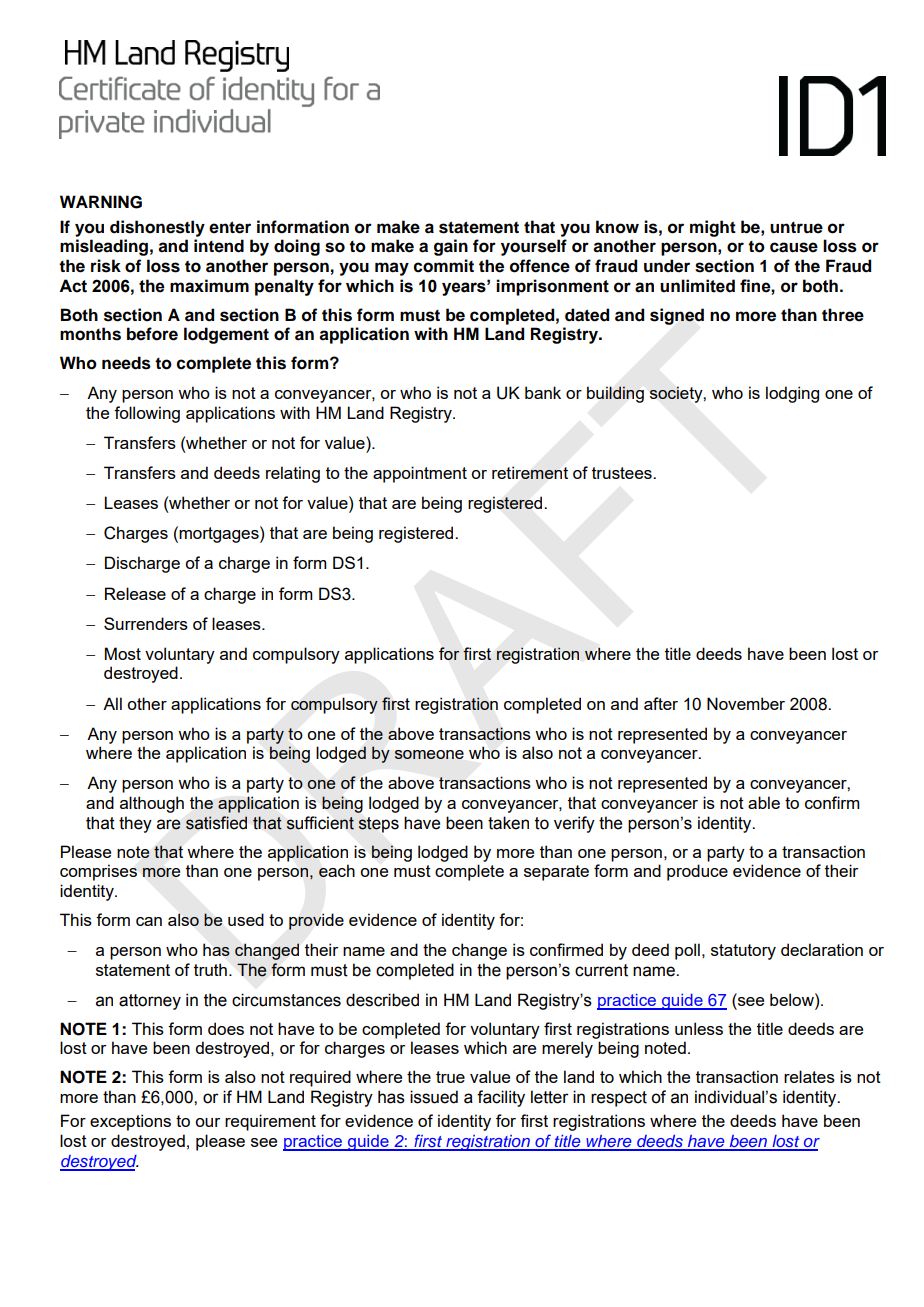 The height and width of the document is (1307, 924). Describe the element at coordinates (451, 247) in the document. I see `gain` at that location.
